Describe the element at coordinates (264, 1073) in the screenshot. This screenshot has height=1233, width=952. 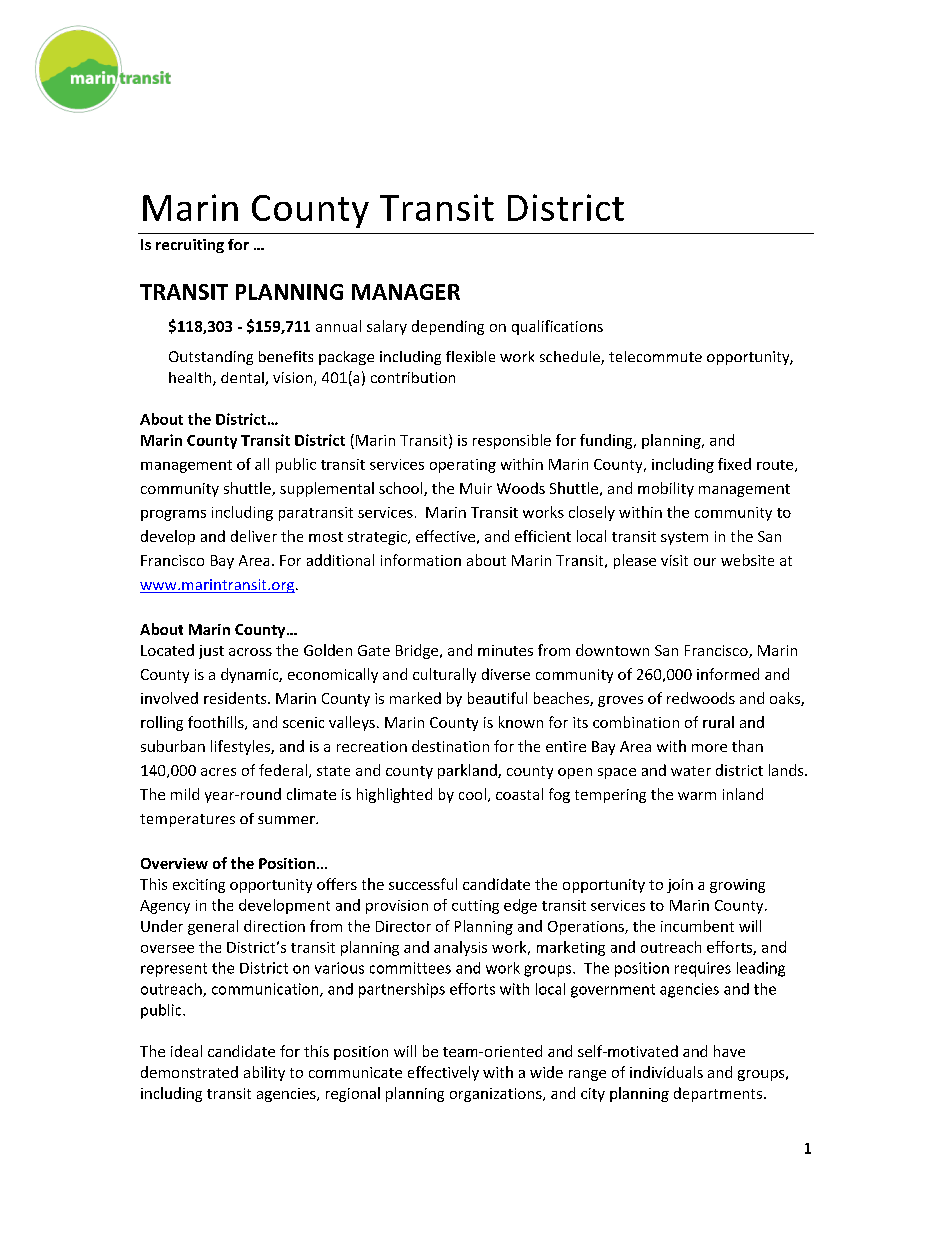
I see `ability` at that location.
